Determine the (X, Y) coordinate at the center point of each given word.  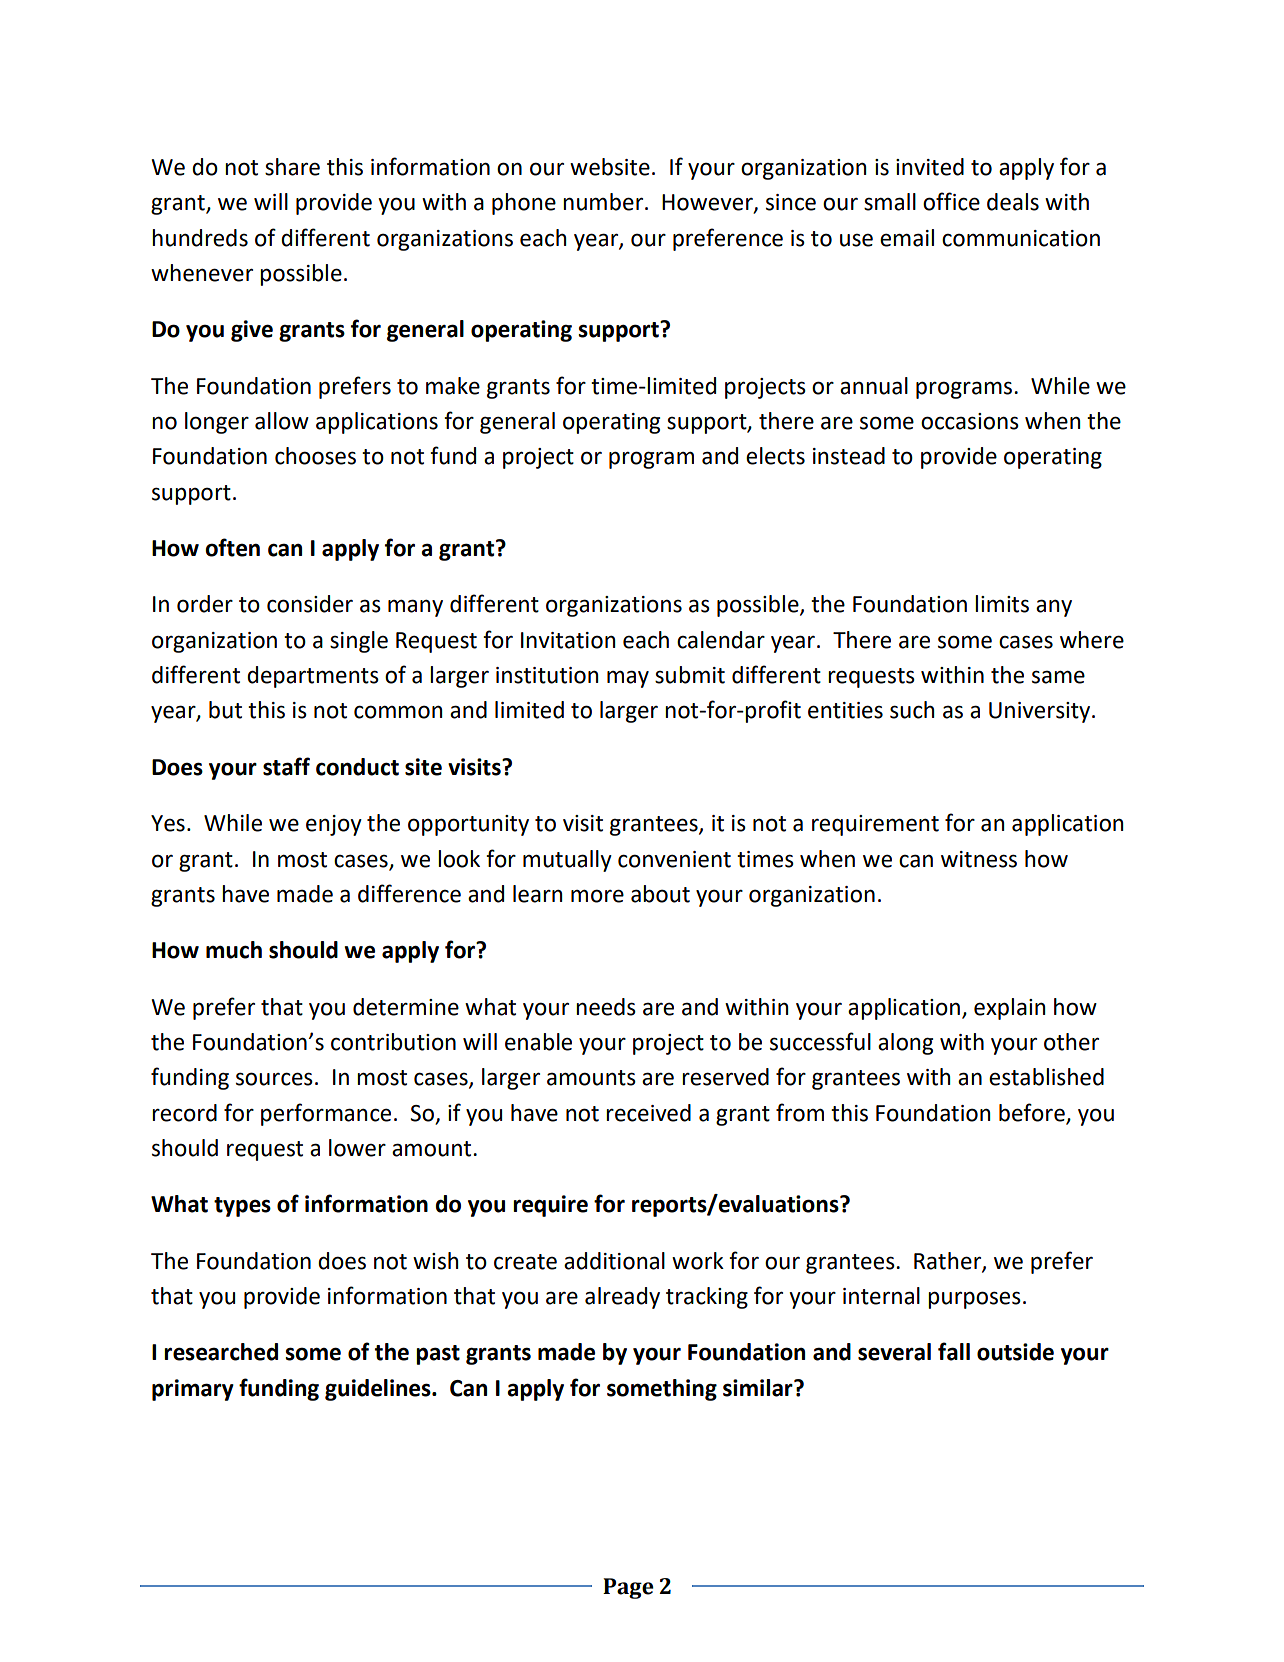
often (232, 547)
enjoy (334, 825)
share (292, 167)
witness (979, 859)
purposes (974, 1300)
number (604, 202)
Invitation (568, 640)
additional (614, 1261)
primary (193, 1390)
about (660, 894)
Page (628, 1588)
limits (1002, 604)
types (242, 1207)
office (951, 201)
